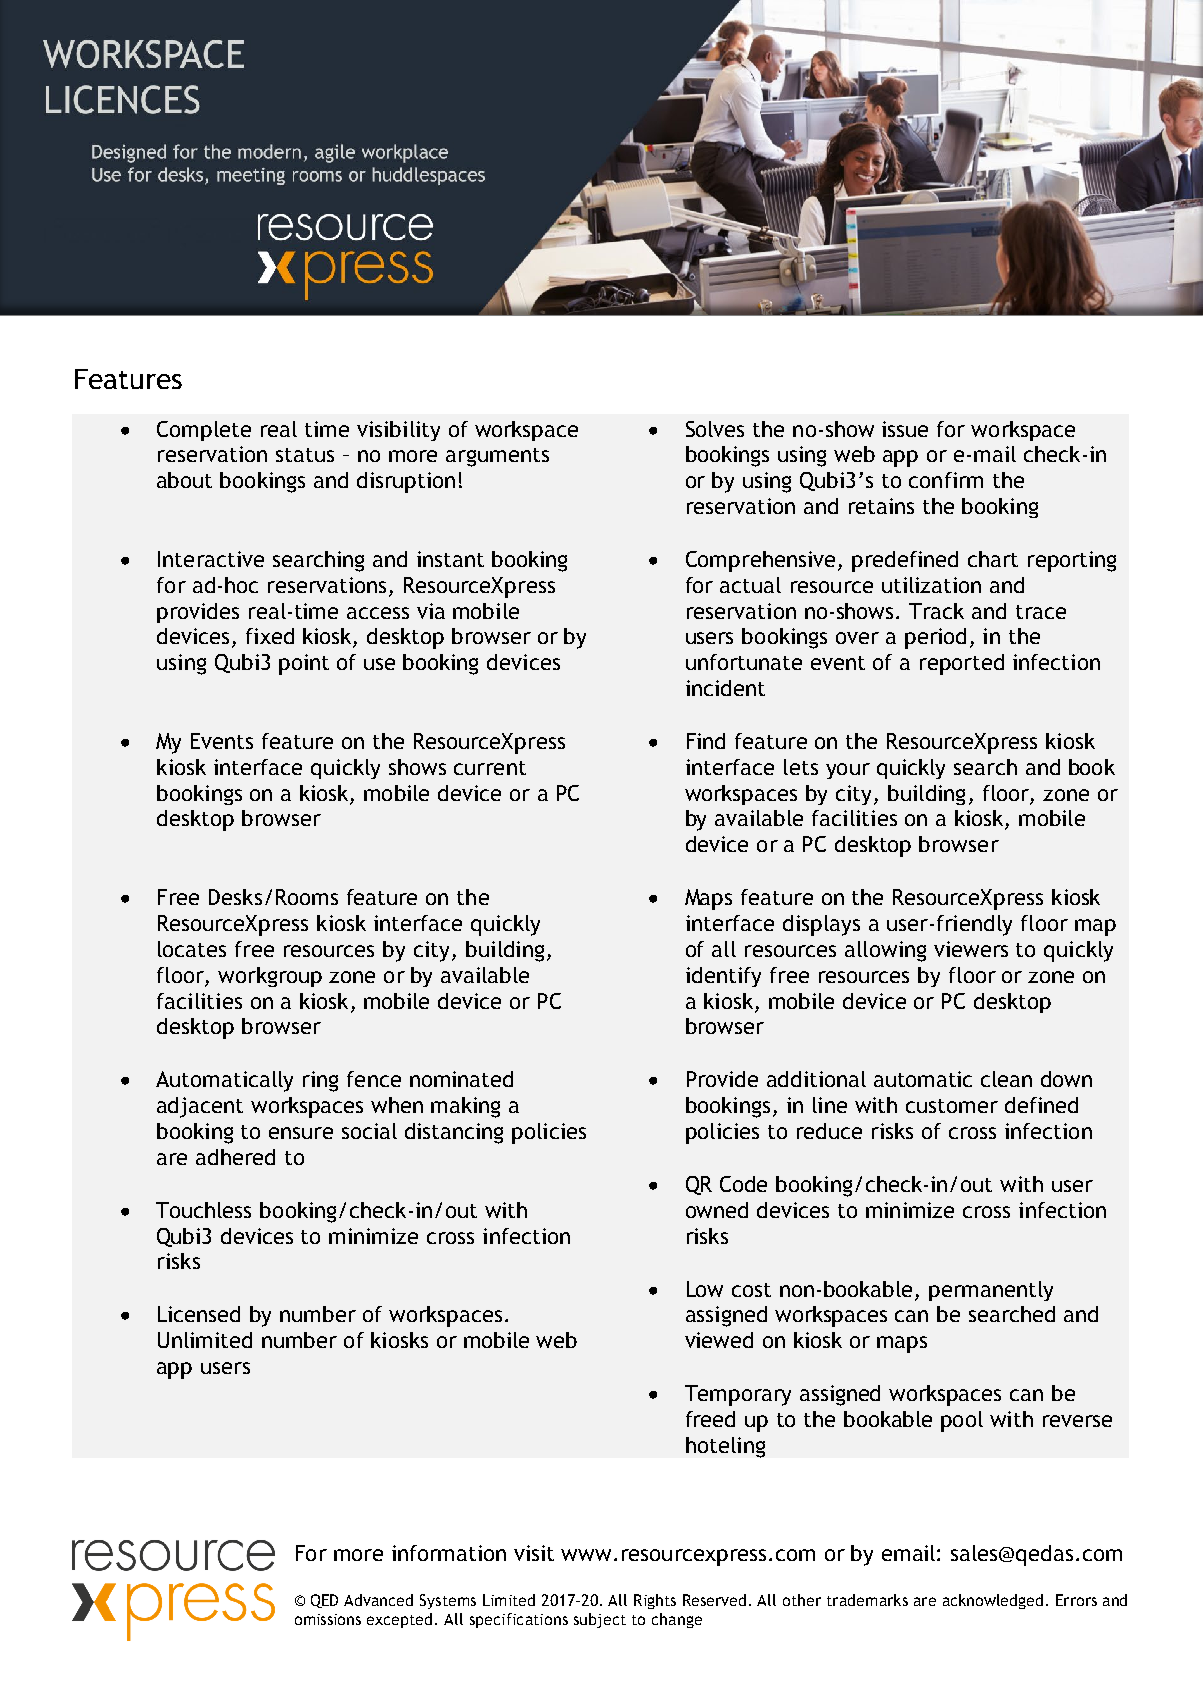 The width and height of the screenshot is (1203, 1700). What do you see at coordinates (270, 977) in the screenshot?
I see `workgroup` at bounding box center [270, 977].
